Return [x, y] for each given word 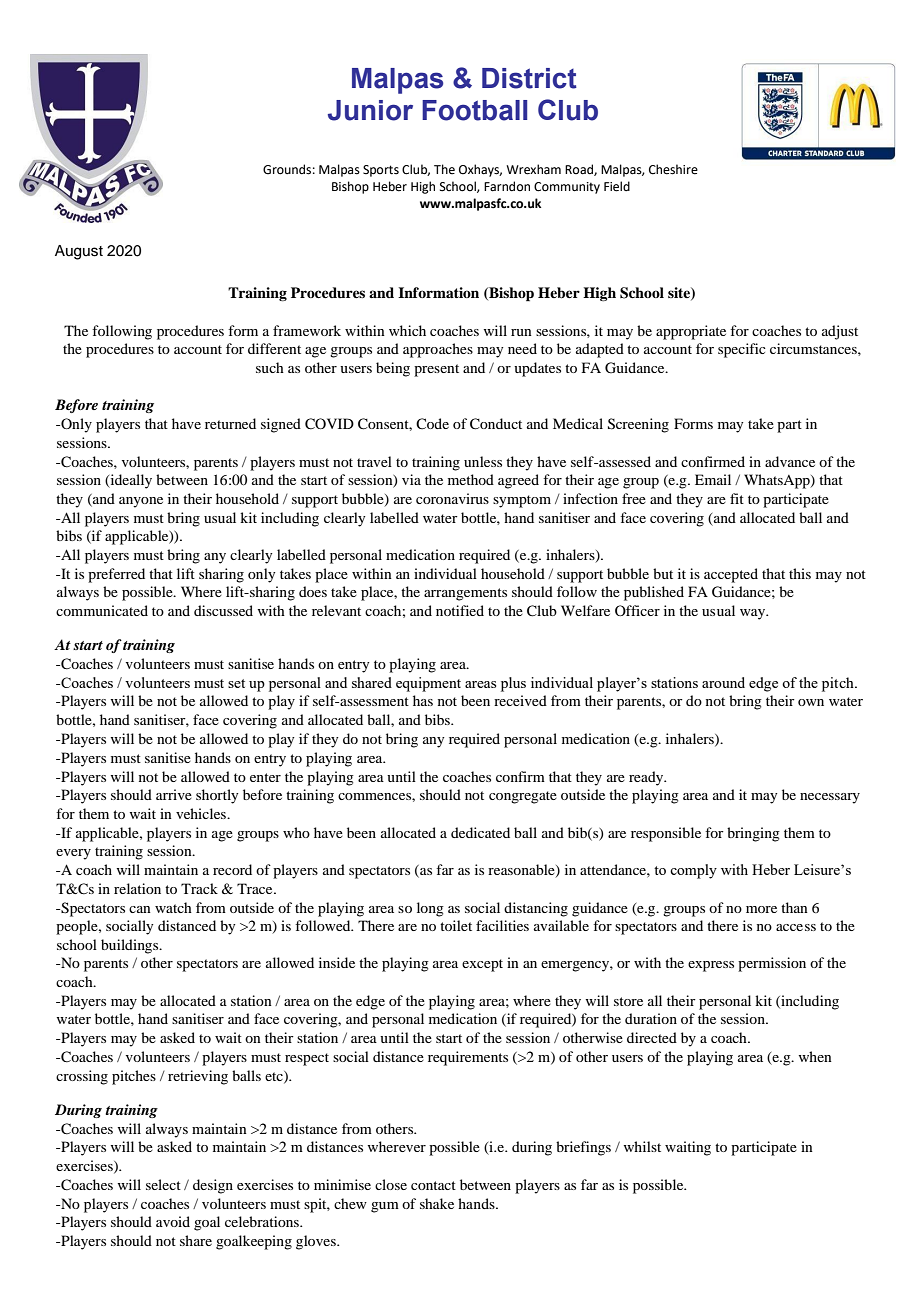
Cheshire [673, 169]
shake [437, 1203]
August [79, 252]
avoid [173, 1221]
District [529, 78]
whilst [642, 1146]
